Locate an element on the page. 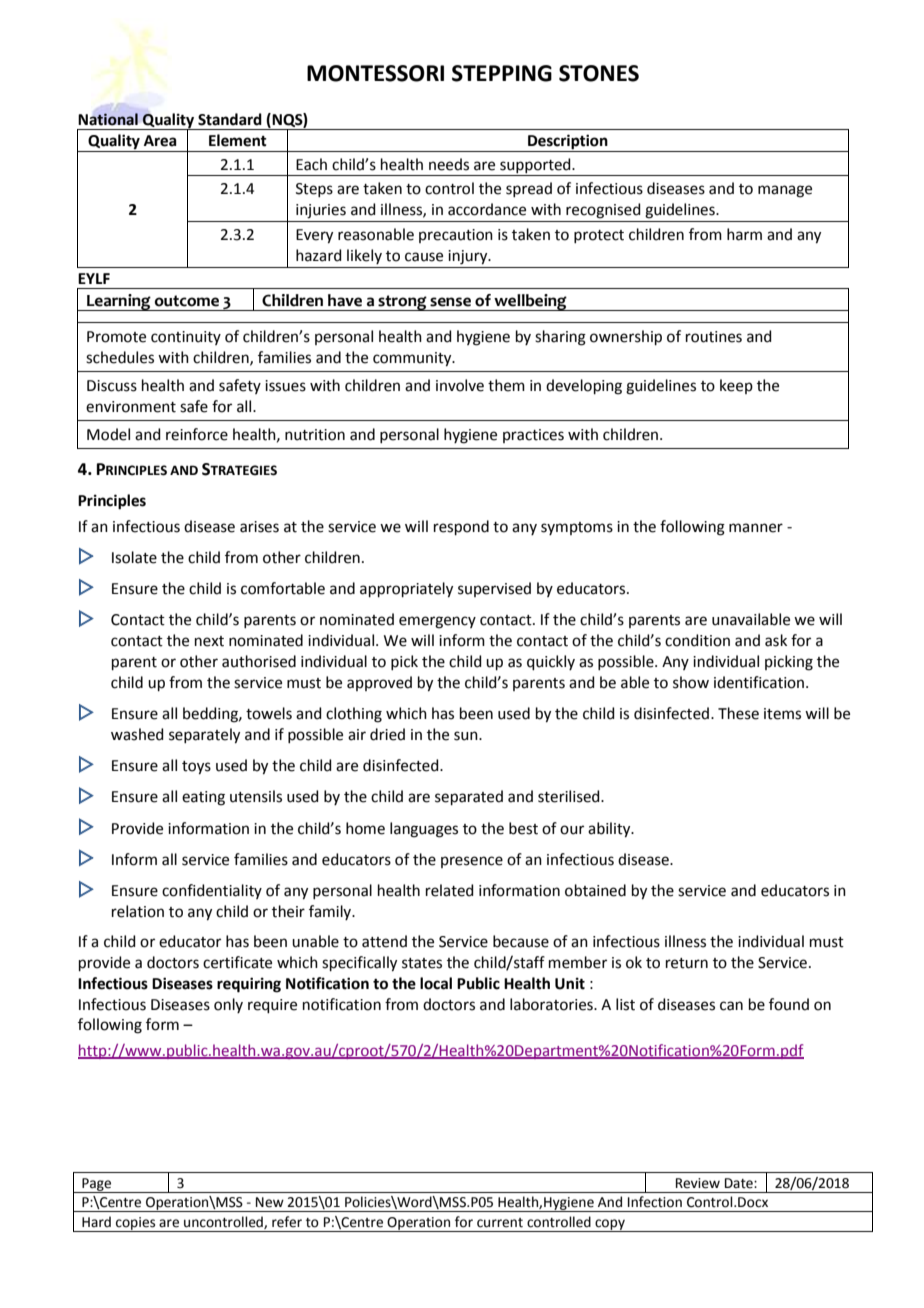 The image size is (924, 1308). next is located at coordinates (209, 641).
